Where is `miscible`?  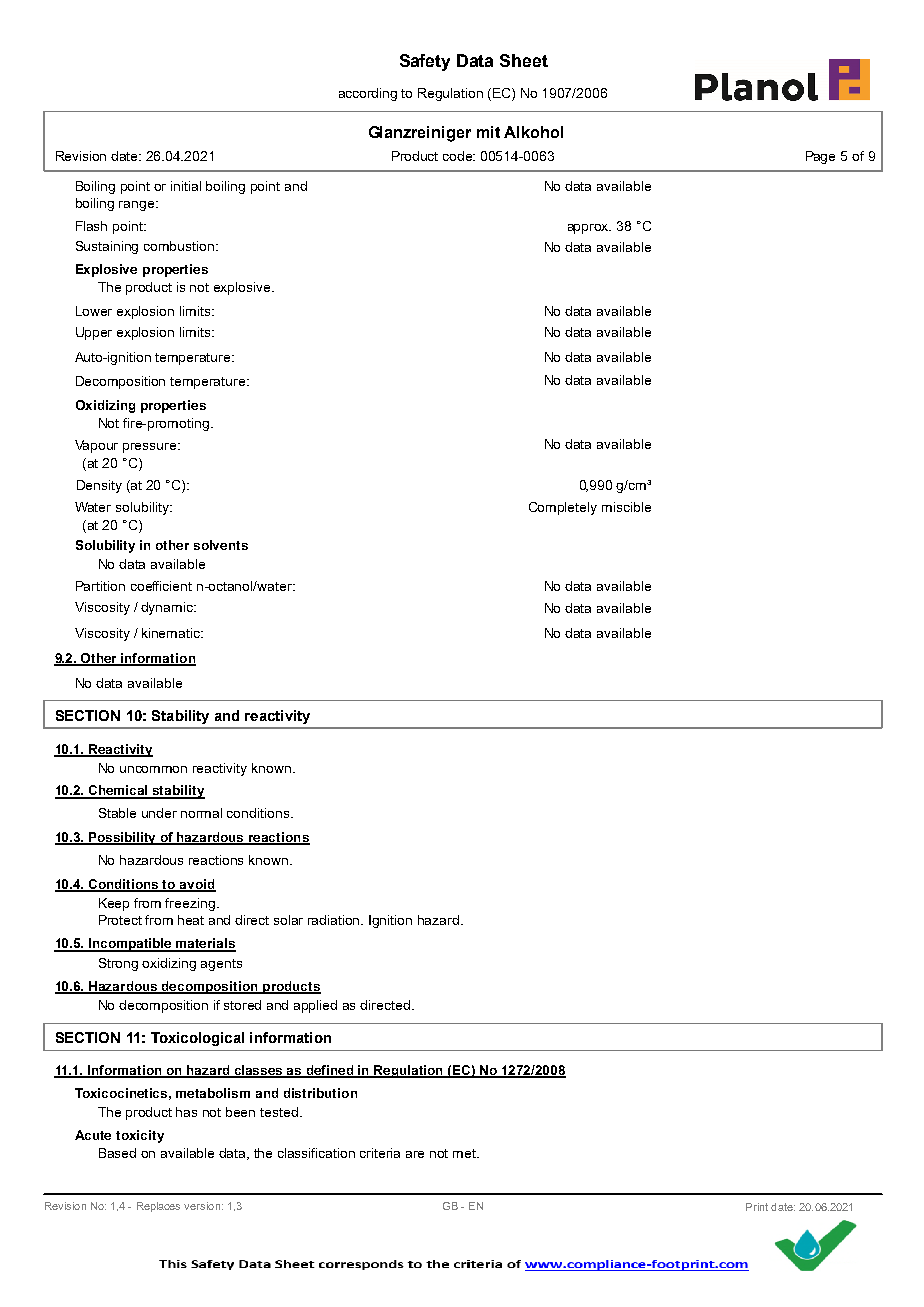
miscible is located at coordinates (626, 507).
